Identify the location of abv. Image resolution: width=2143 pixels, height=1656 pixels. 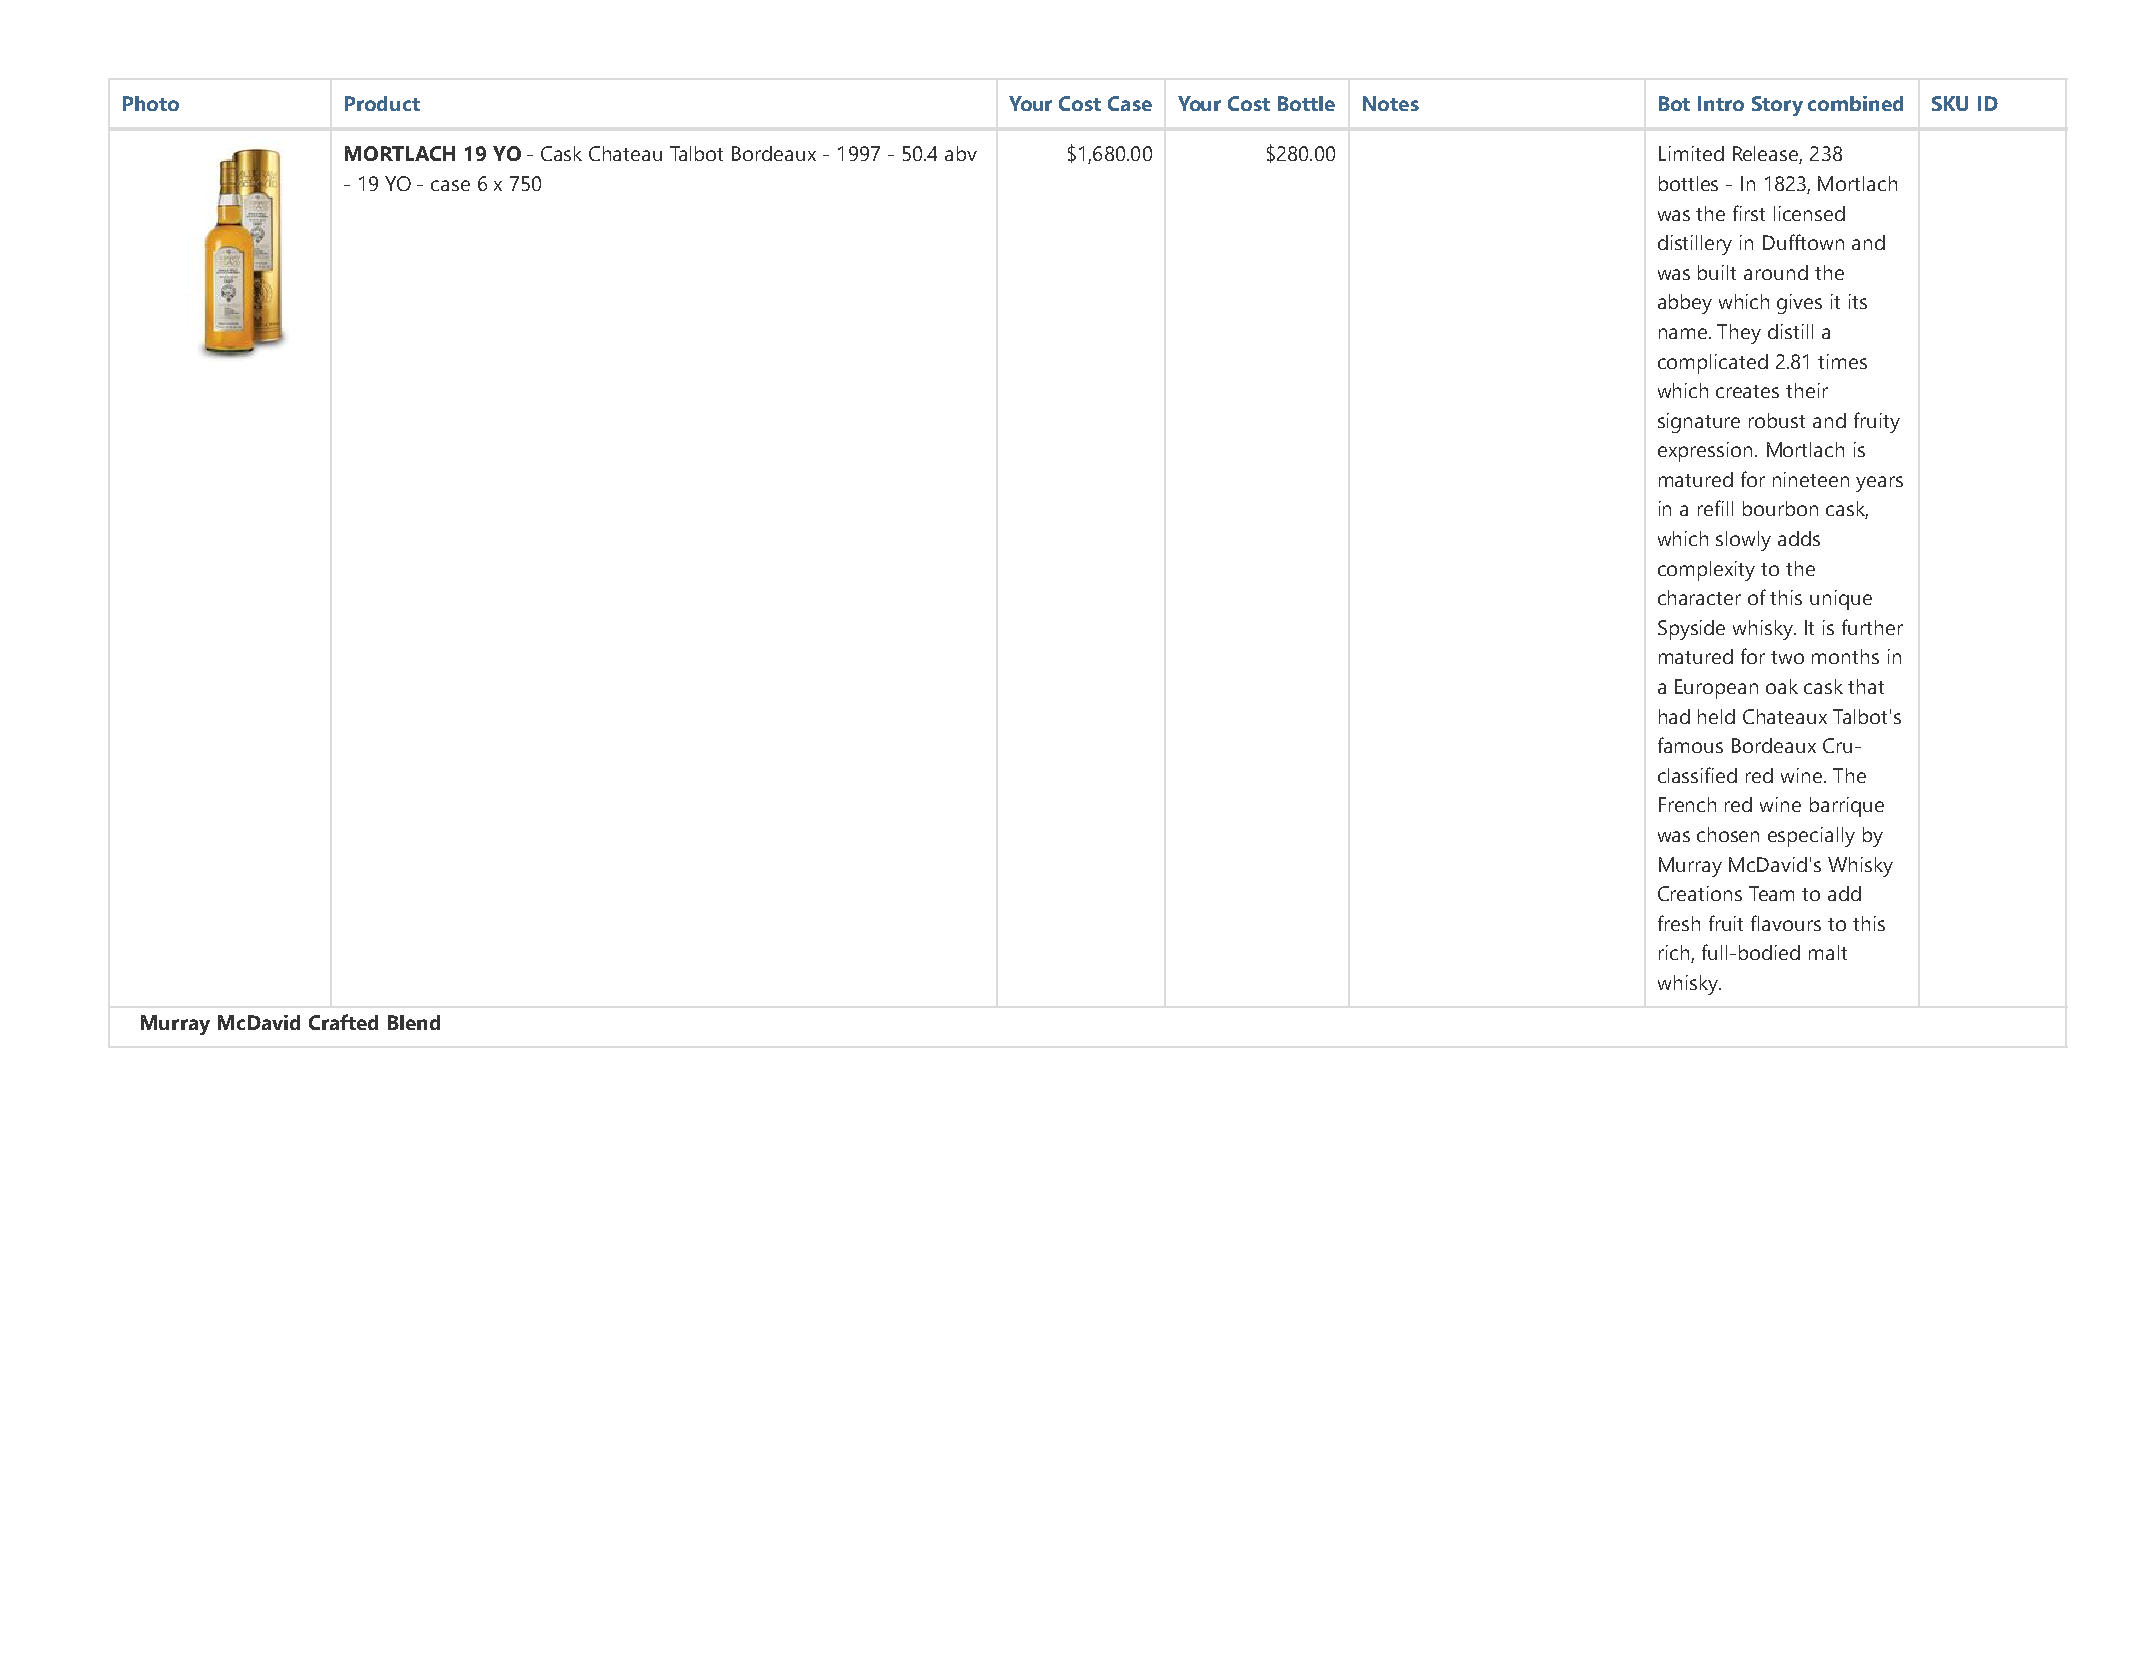
(961, 153).
